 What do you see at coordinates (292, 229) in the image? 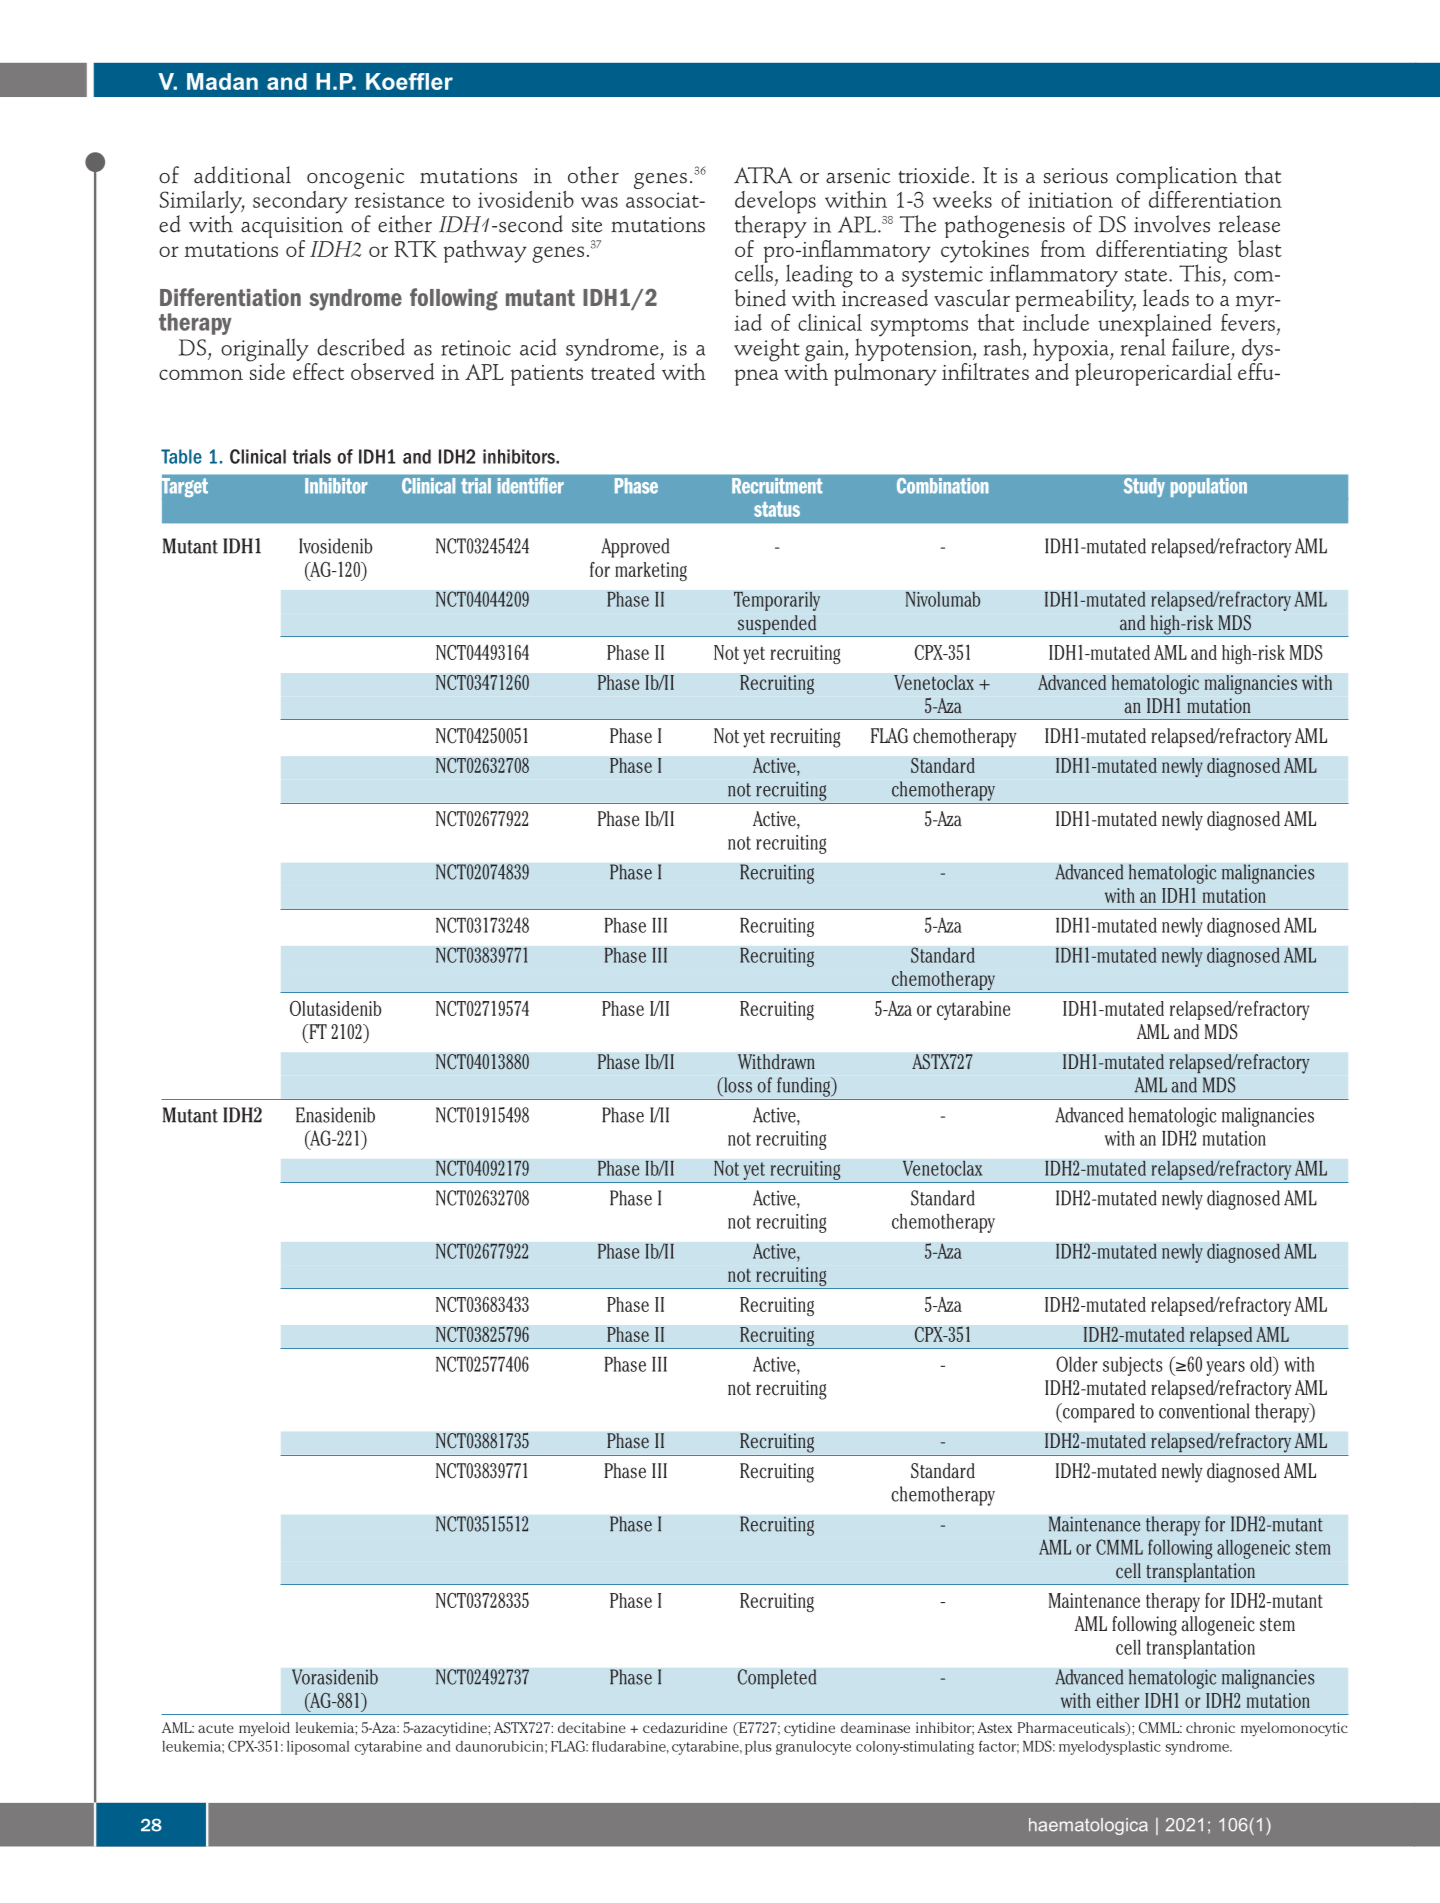
I see `acquisition` at bounding box center [292, 229].
